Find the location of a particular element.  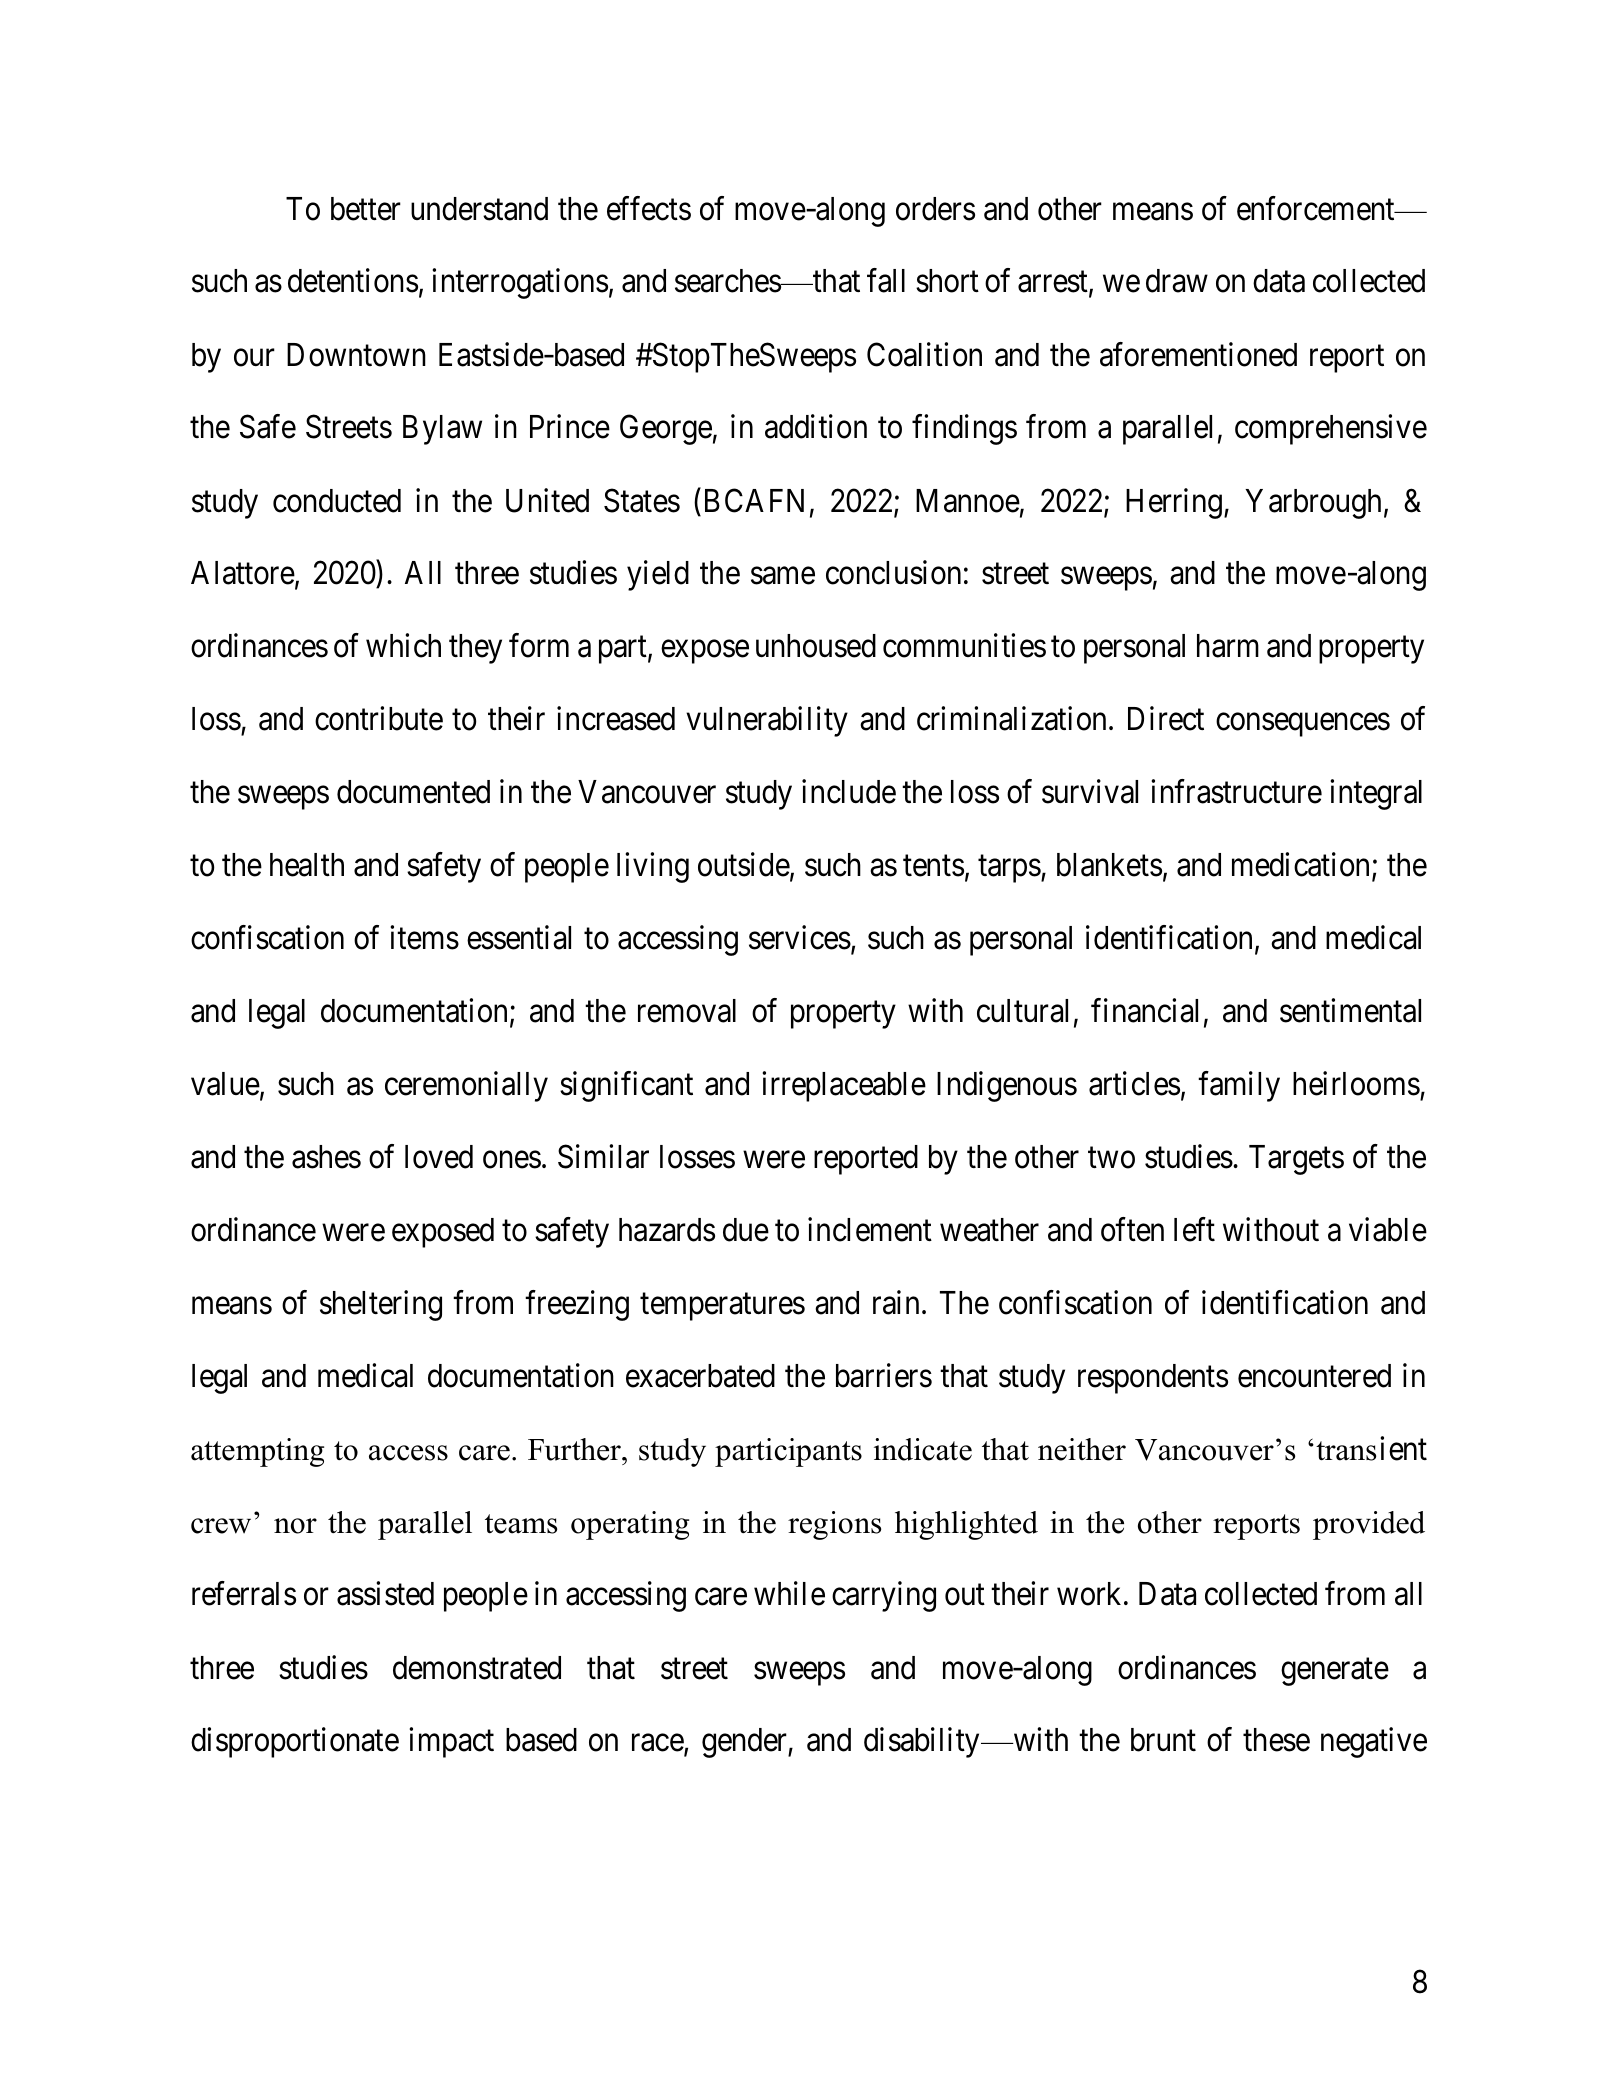

fall is located at coordinates (886, 281).
